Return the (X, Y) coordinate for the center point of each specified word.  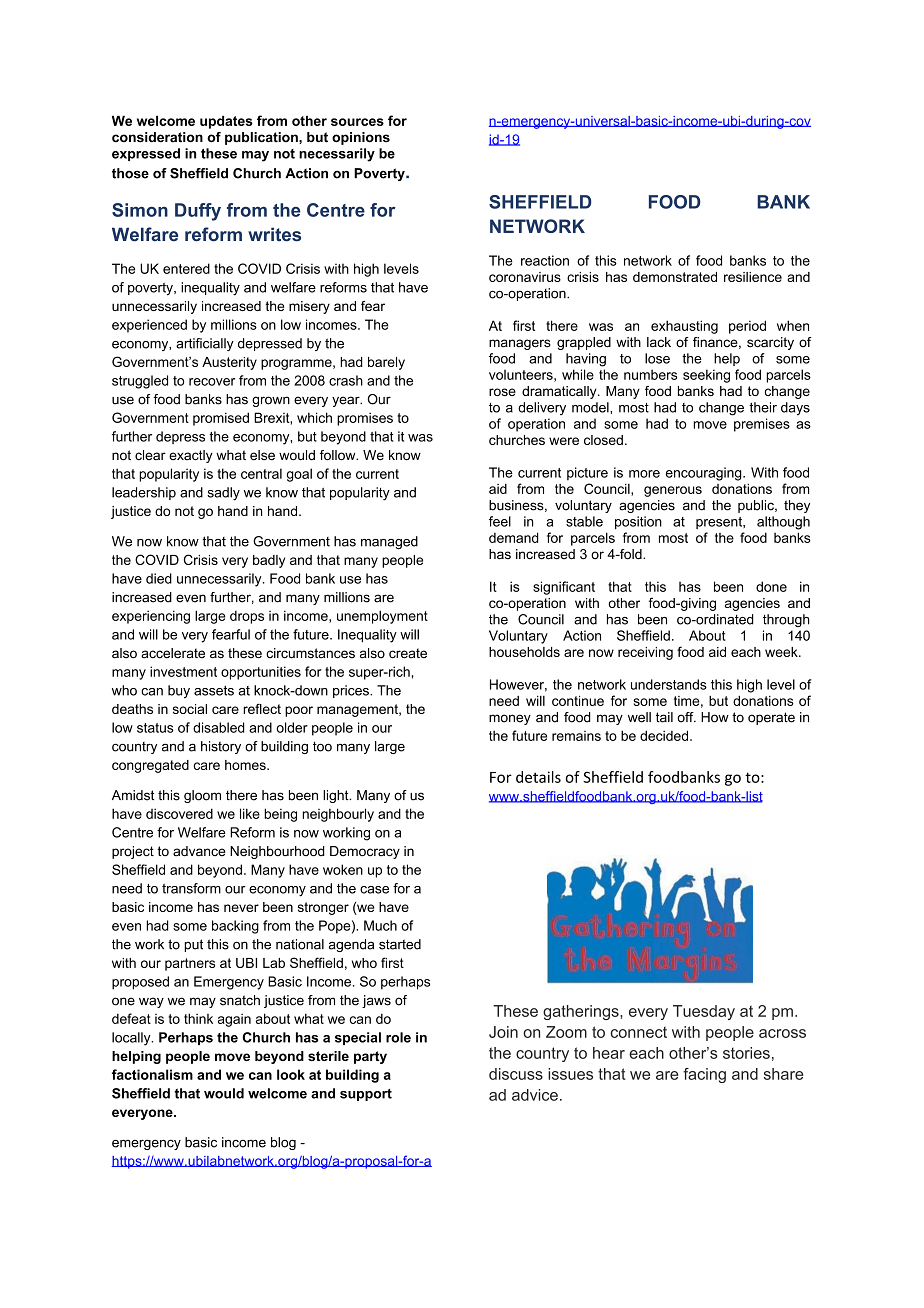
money (510, 719)
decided (664, 735)
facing (704, 1075)
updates (226, 122)
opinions (361, 138)
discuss (516, 1074)
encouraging (705, 474)
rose (502, 392)
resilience (753, 277)
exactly (191, 456)
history (221, 747)
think (198, 1018)
